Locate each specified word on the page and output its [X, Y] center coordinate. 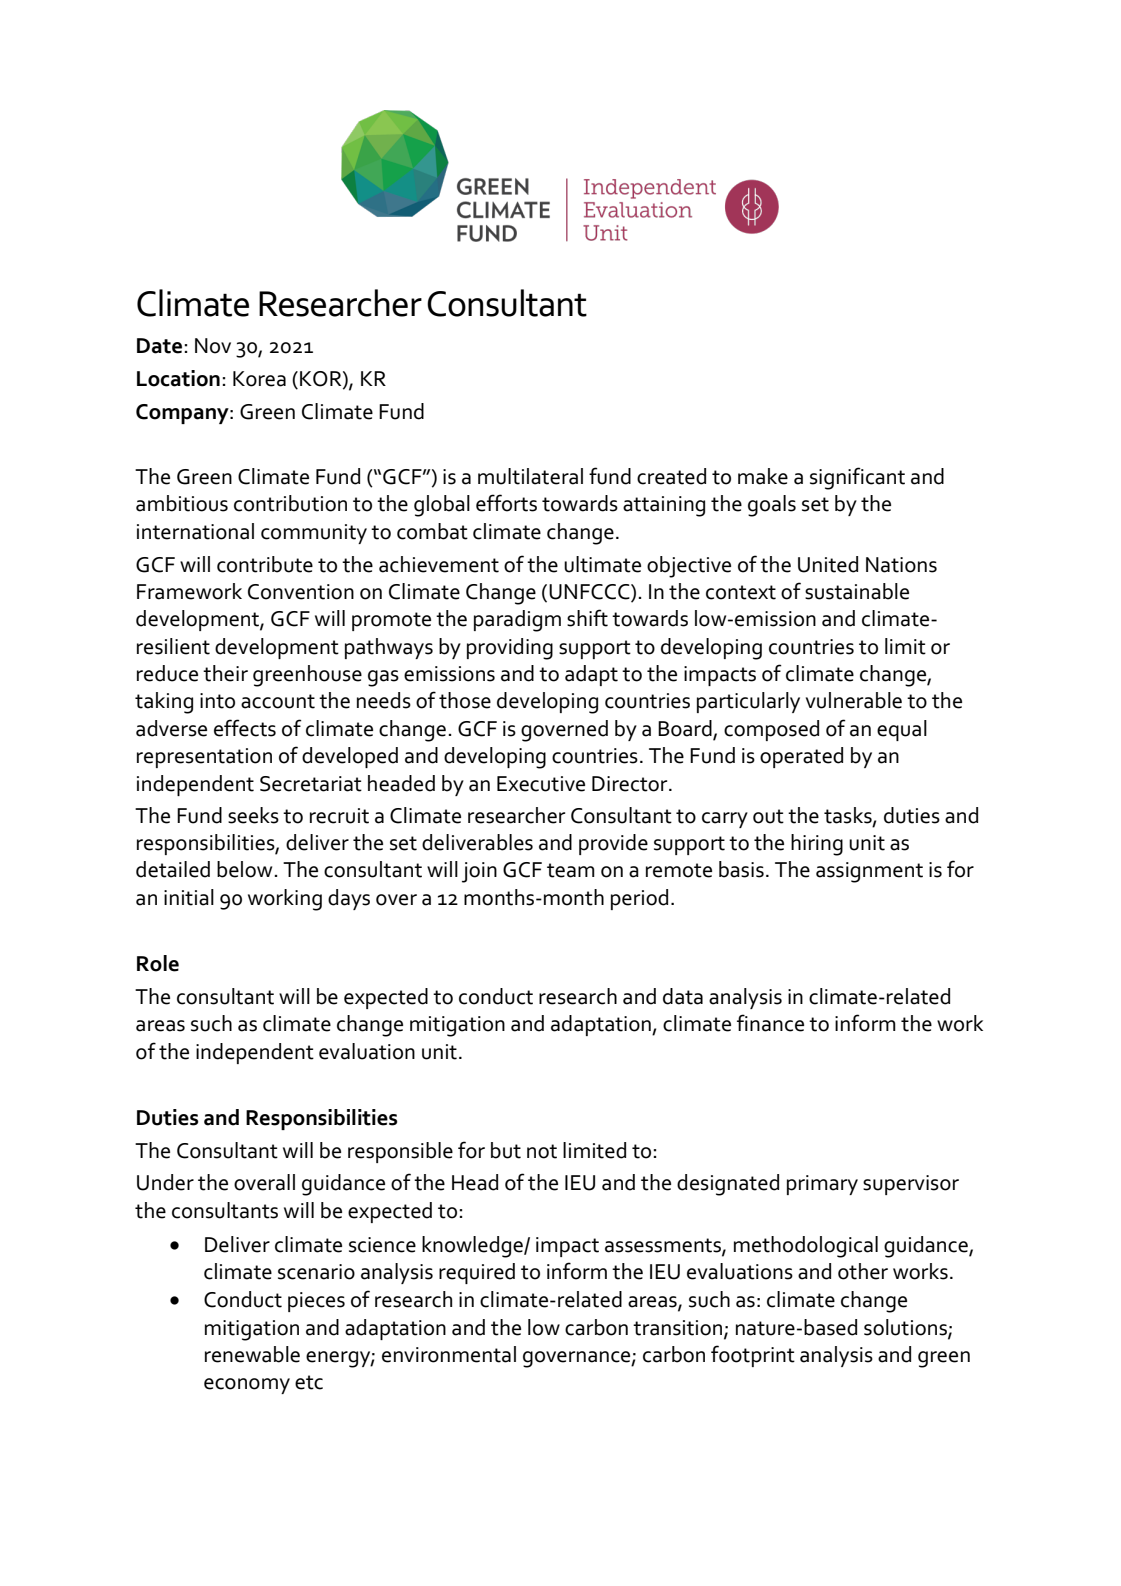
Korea [259, 379]
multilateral [530, 476]
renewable [252, 1354]
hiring [817, 845]
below [244, 869]
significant [857, 478]
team [571, 870]
